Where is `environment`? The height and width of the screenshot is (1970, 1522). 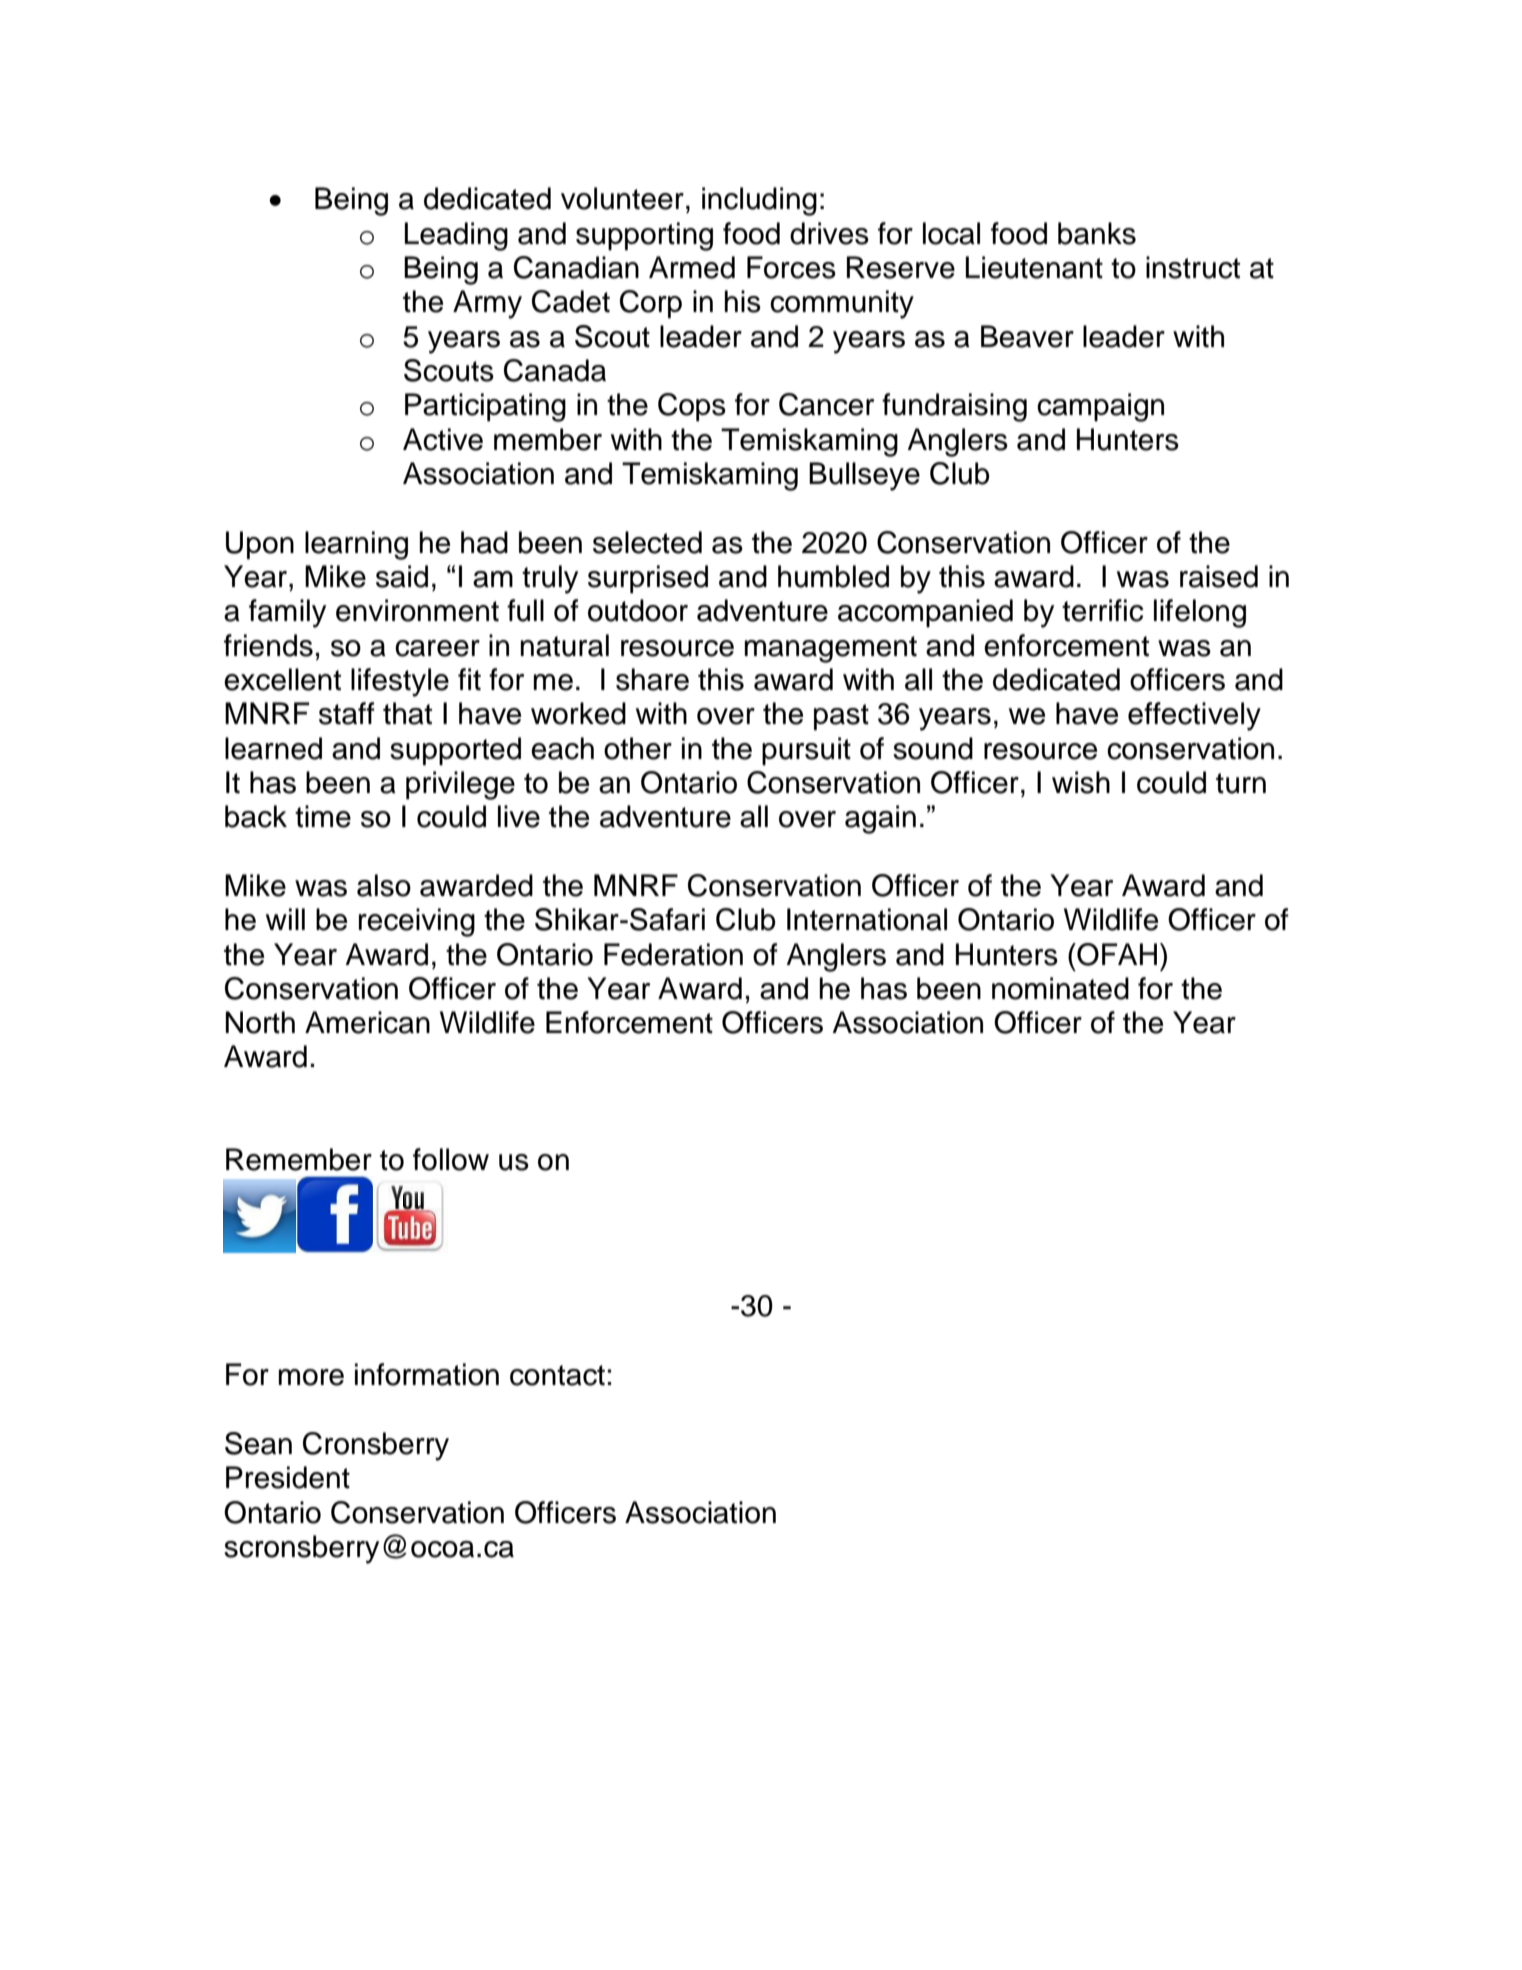
environment is located at coordinates (417, 610).
